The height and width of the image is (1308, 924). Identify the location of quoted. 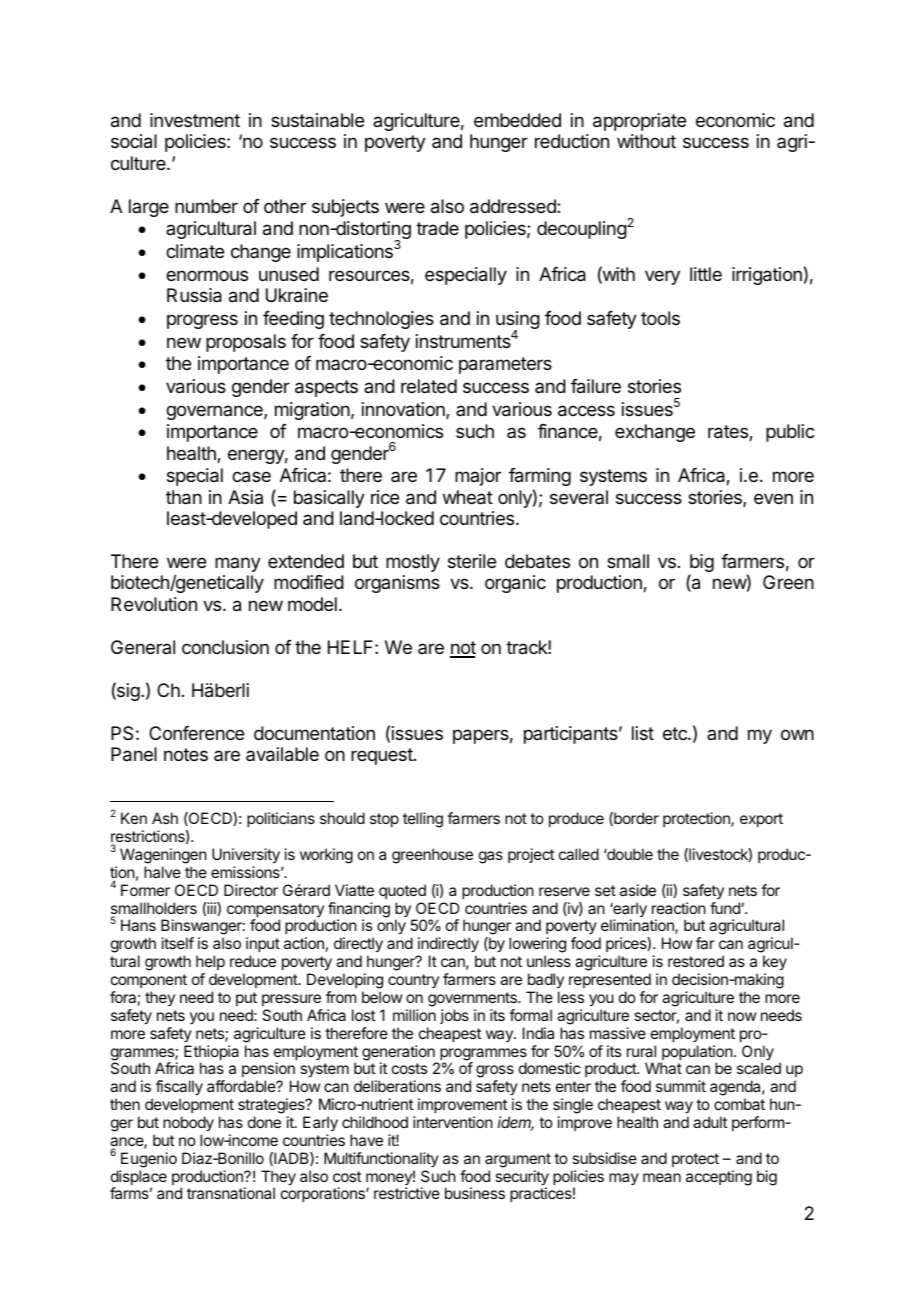
(402, 891).
